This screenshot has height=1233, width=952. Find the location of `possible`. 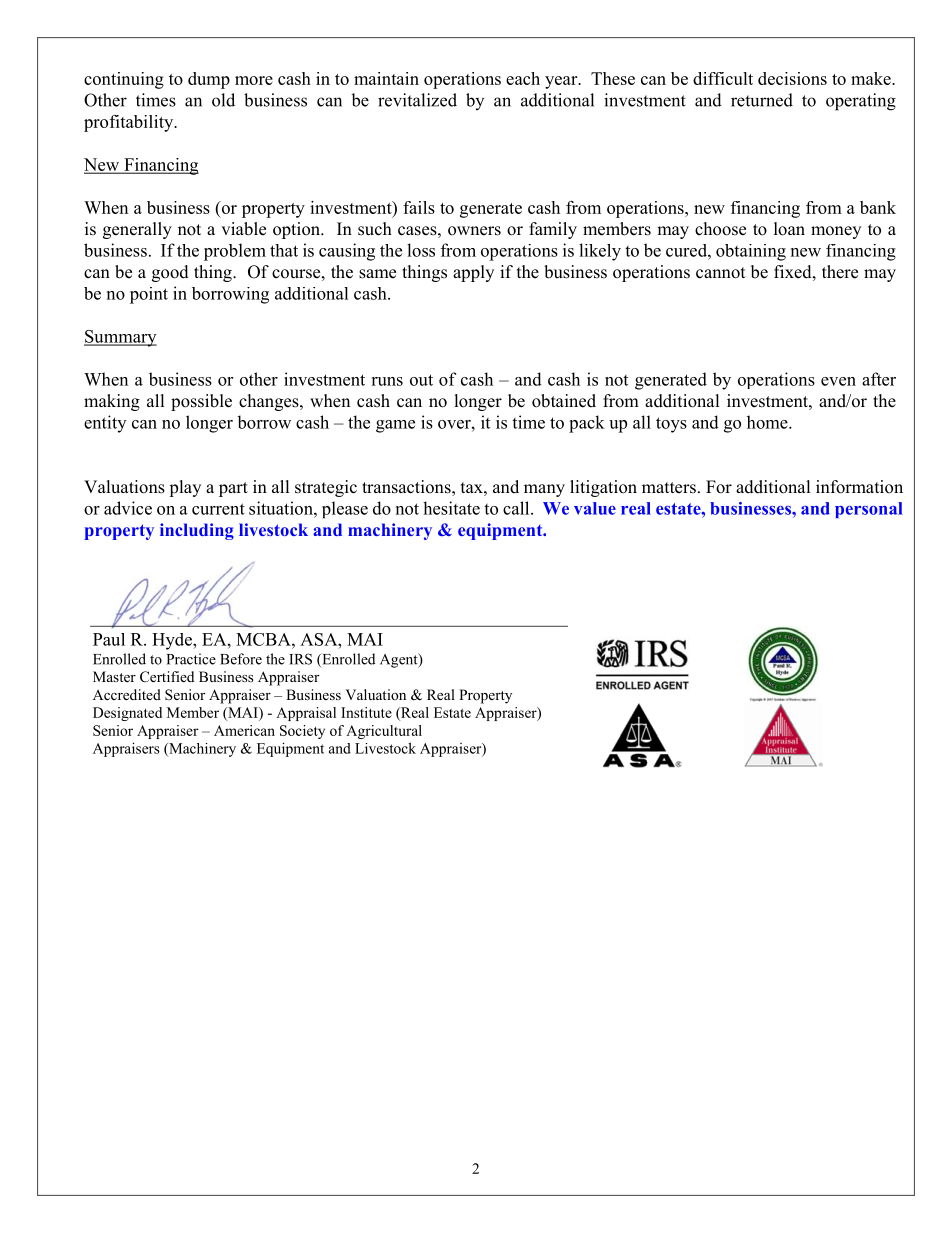

possible is located at coordinates (201, 402).
